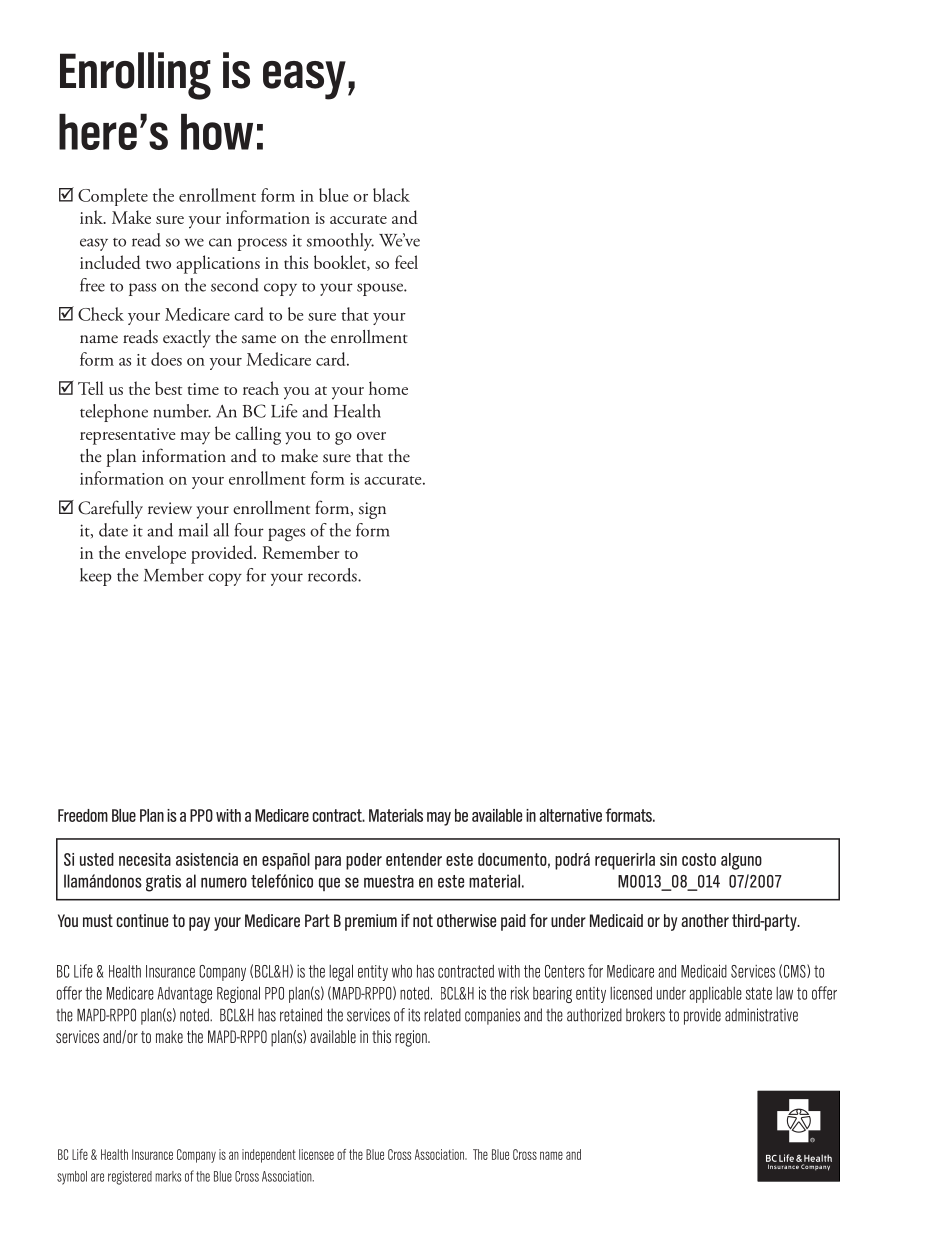  Describe the element at coordinates (96, 577) in the screenshot. I see `keep` at that location.
